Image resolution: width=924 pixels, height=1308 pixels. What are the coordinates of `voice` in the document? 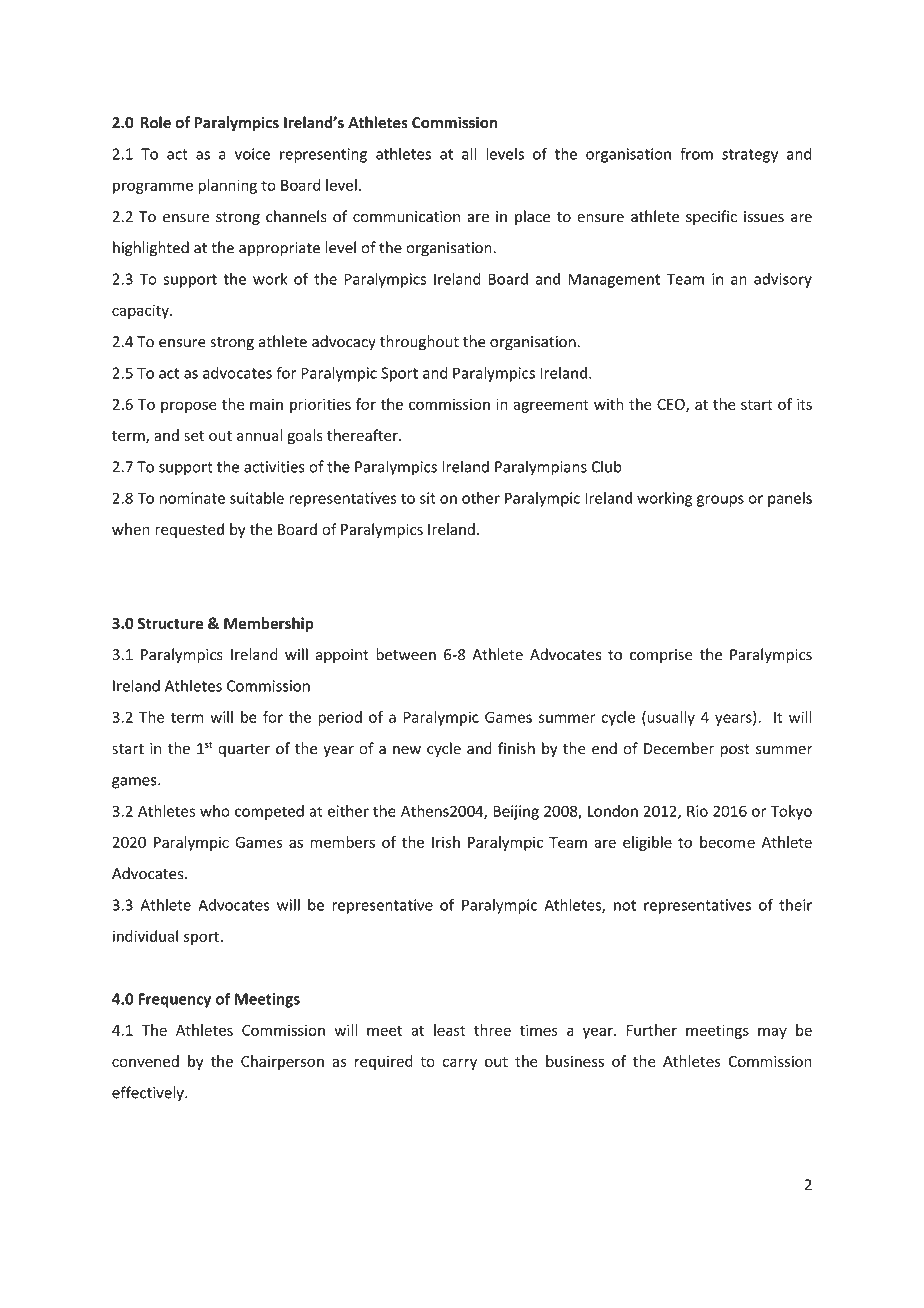 It's located at (252, 154).
